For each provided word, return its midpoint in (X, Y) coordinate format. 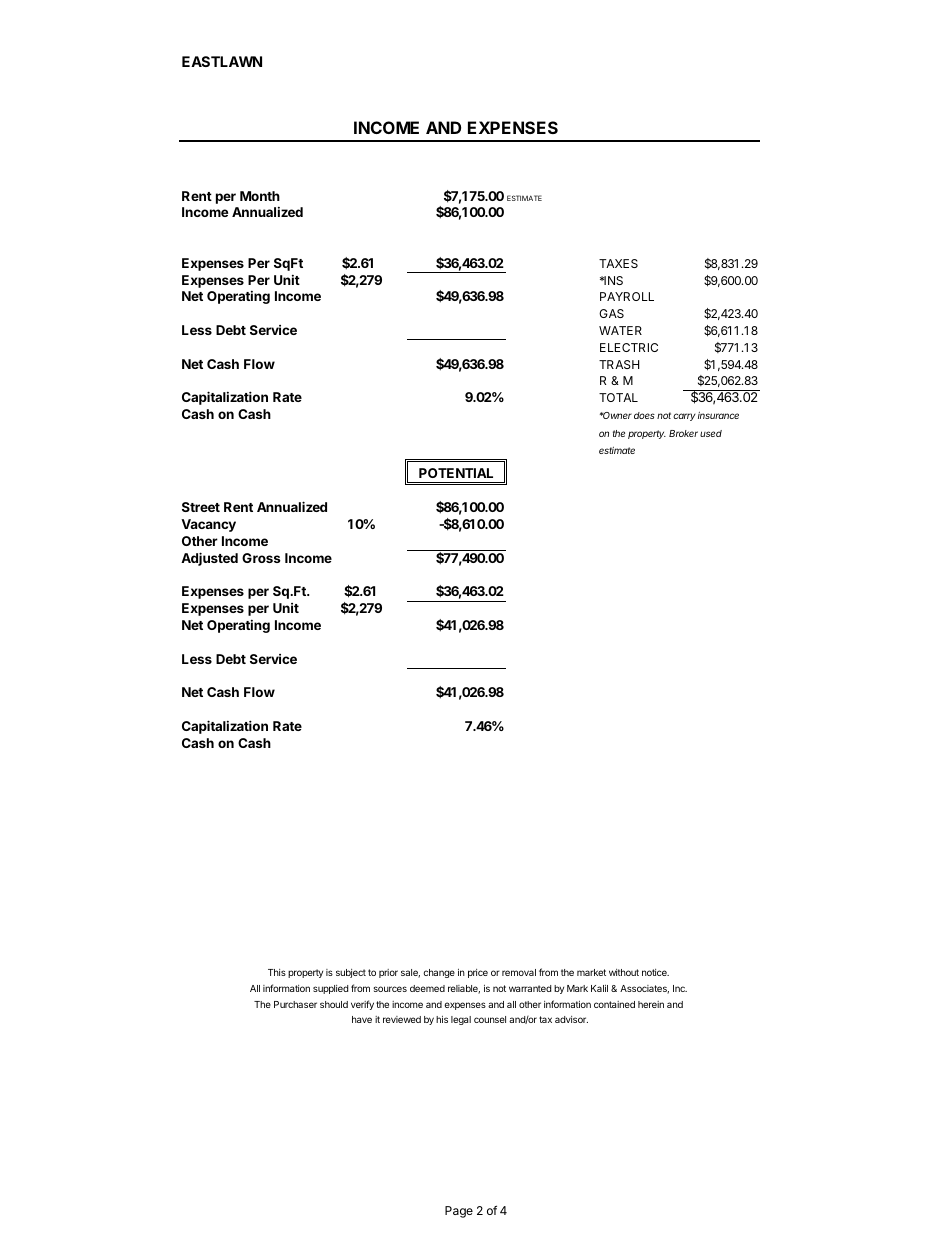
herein (651, 1004)
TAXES (618, 263)
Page (459, 1212)
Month (260, 196)
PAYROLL (627, 296)
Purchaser (295, 1004)
